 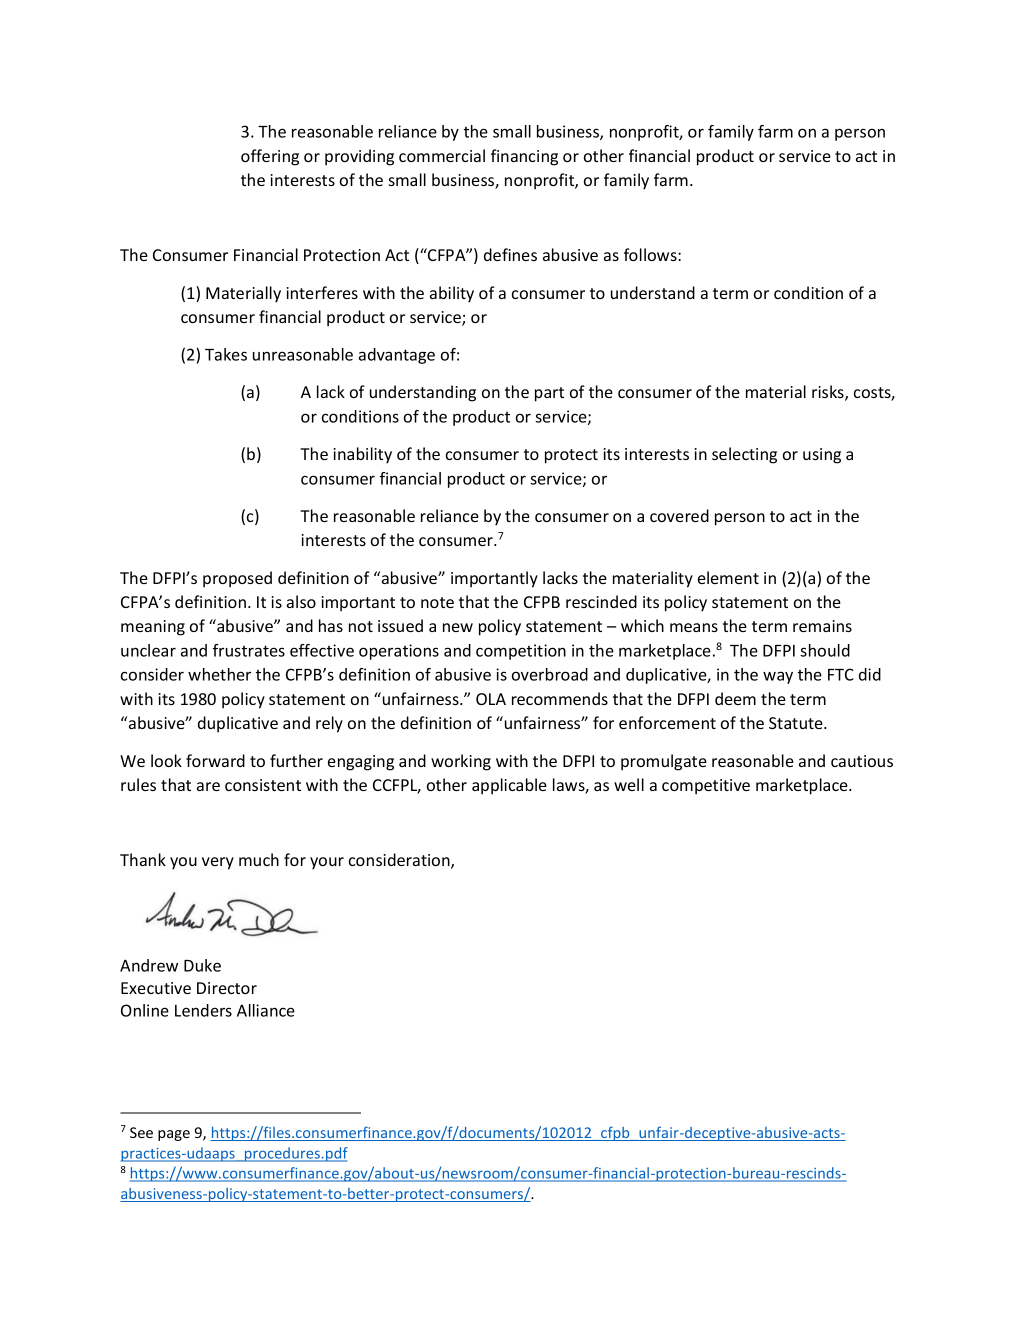 I want to click on well, so click(x=629, y=784).
